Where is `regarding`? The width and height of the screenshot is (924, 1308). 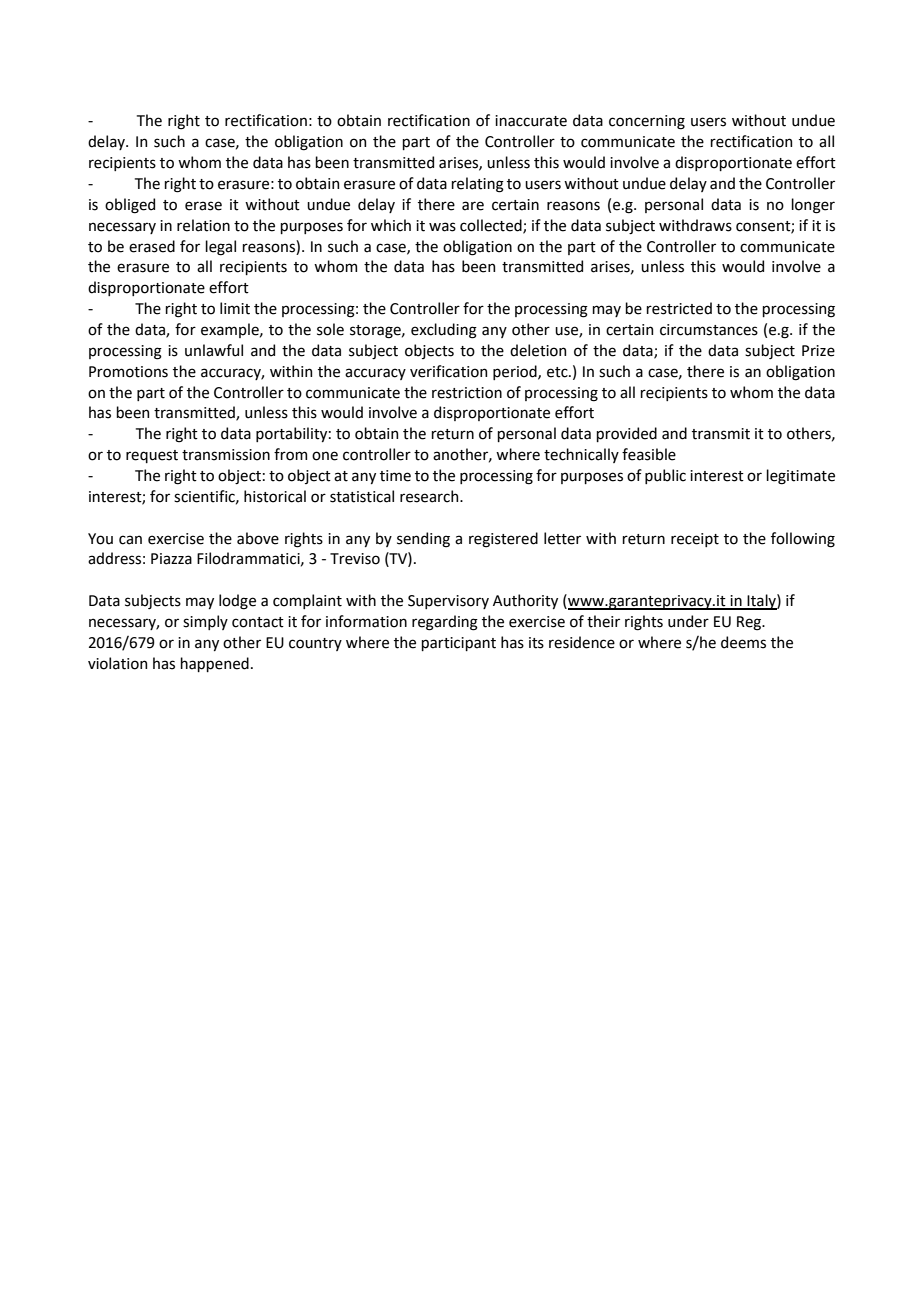
regarding is located at coordinates (445, 623).
